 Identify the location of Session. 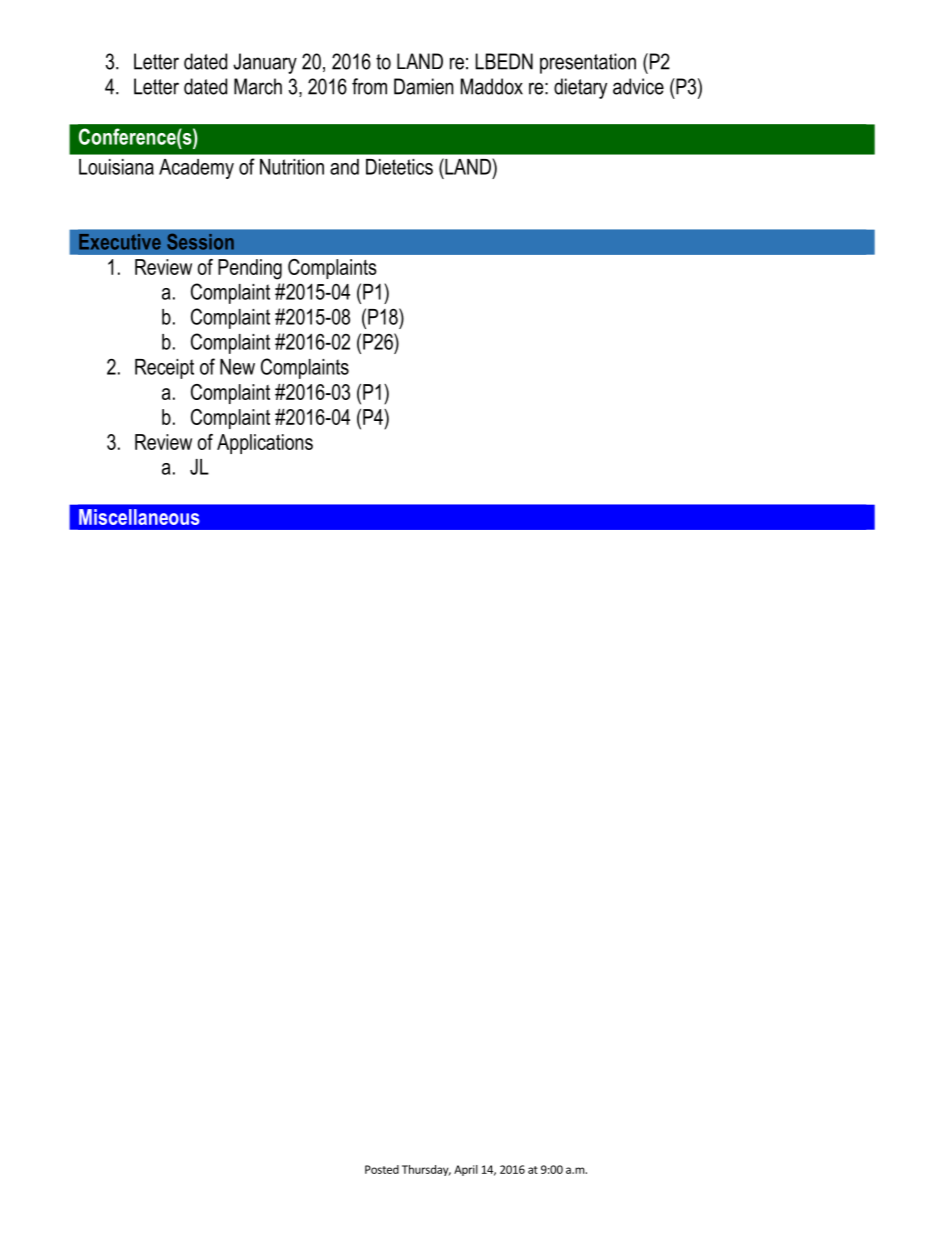
(200, 242).
